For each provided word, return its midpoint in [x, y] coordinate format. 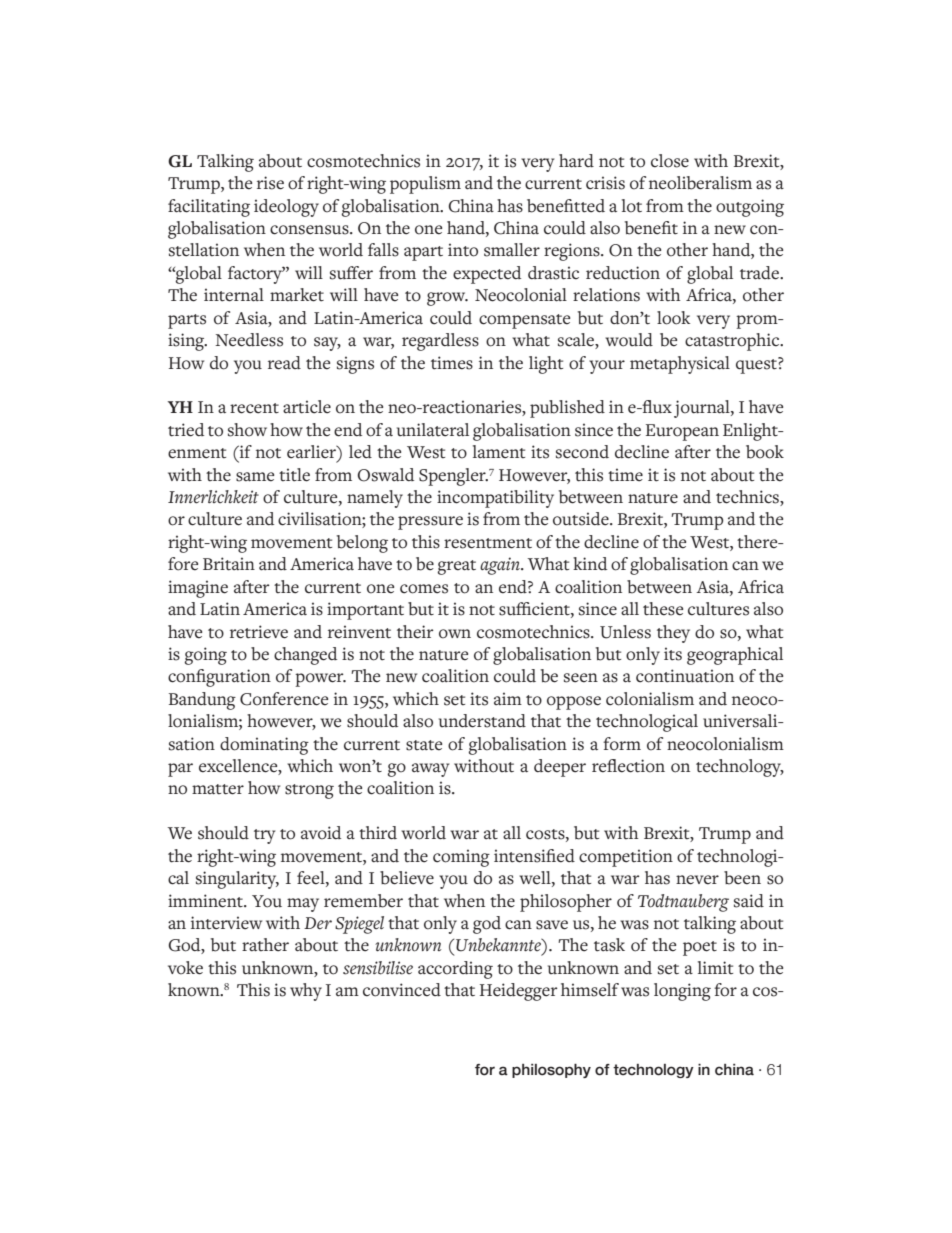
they [673, 634]
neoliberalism [700, 183]
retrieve [259, 632]
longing [682, 992]
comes [424, 589]
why [306, 992]
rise [270, 183]
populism [425, 185]
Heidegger [519, 992]
